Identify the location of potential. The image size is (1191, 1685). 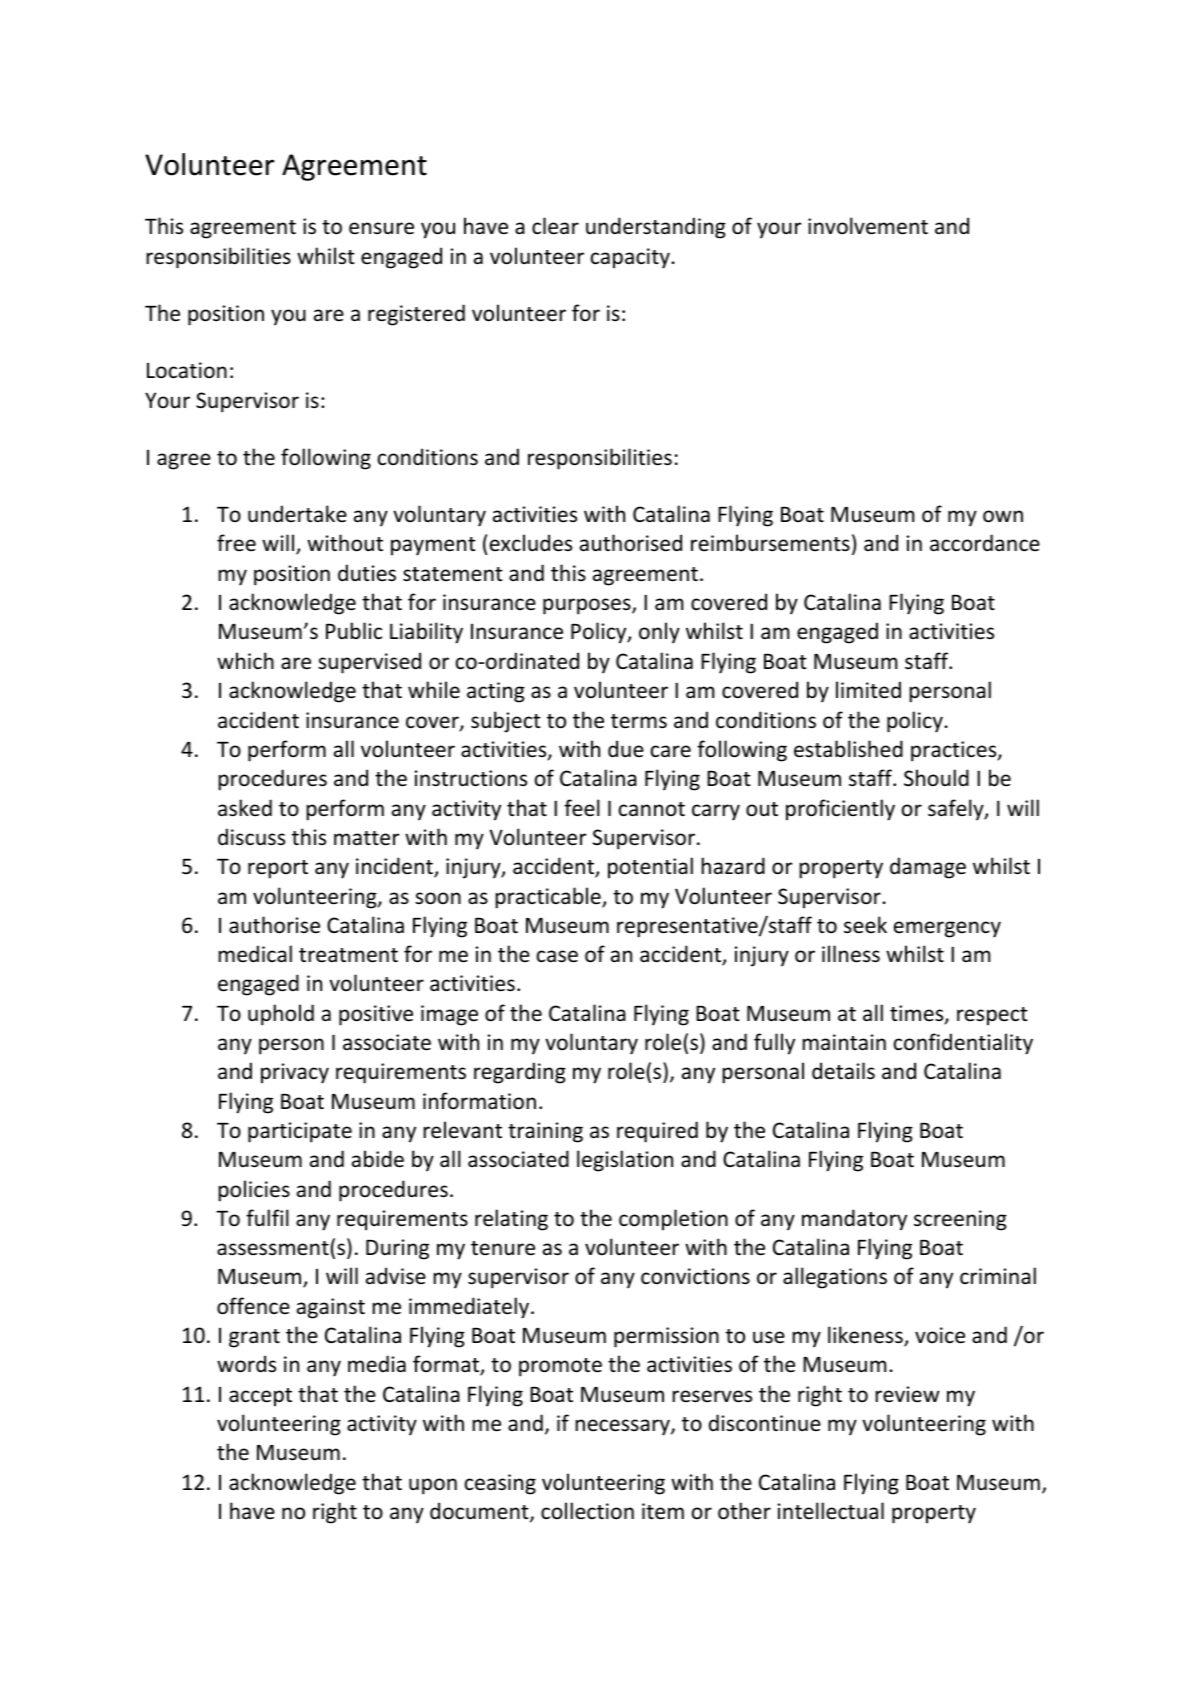
(650, 868).
